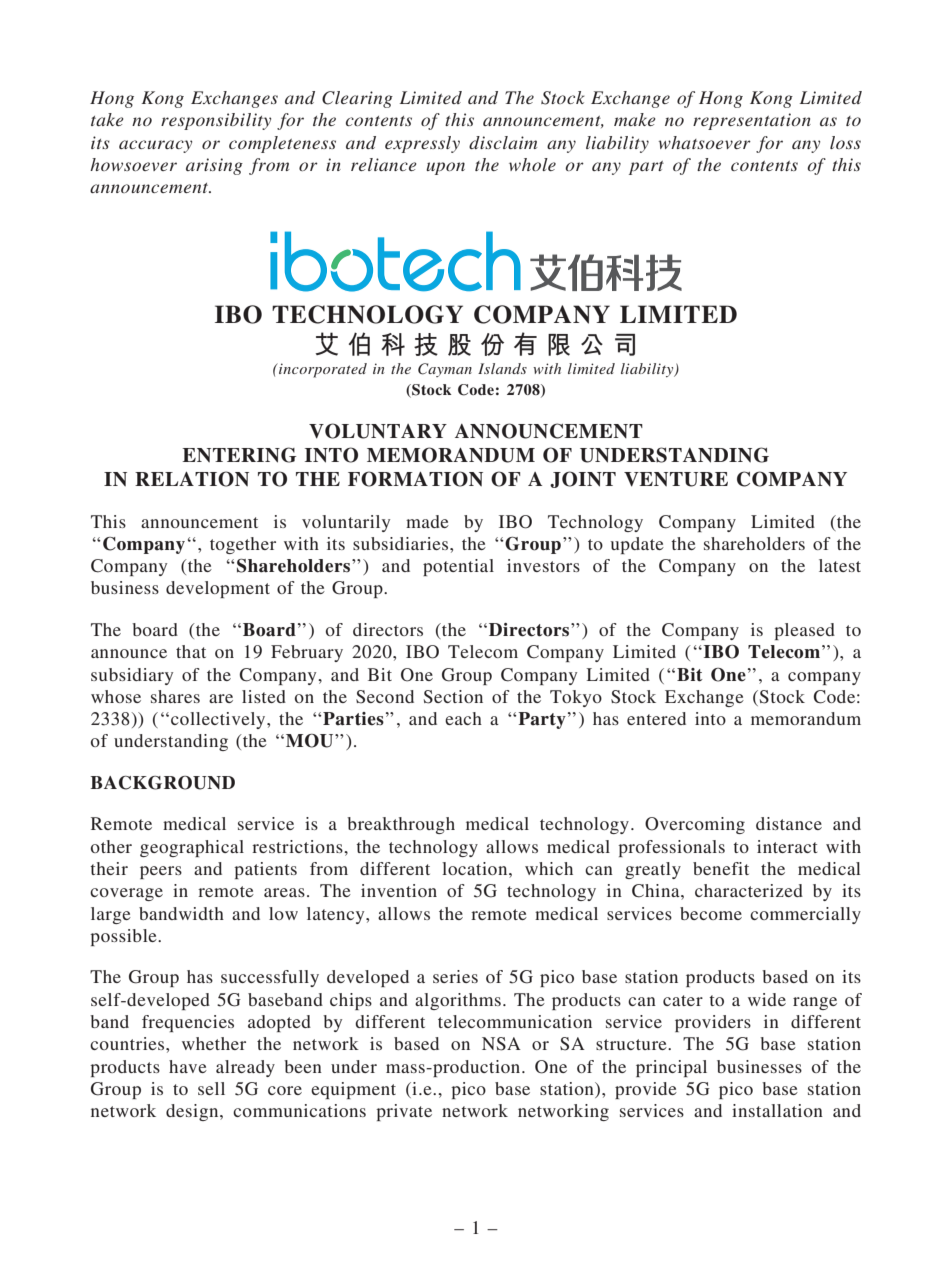  What do you see at coordinates (502, 368) in the image?
I see `Islands` at bounding box center [502, 368].
